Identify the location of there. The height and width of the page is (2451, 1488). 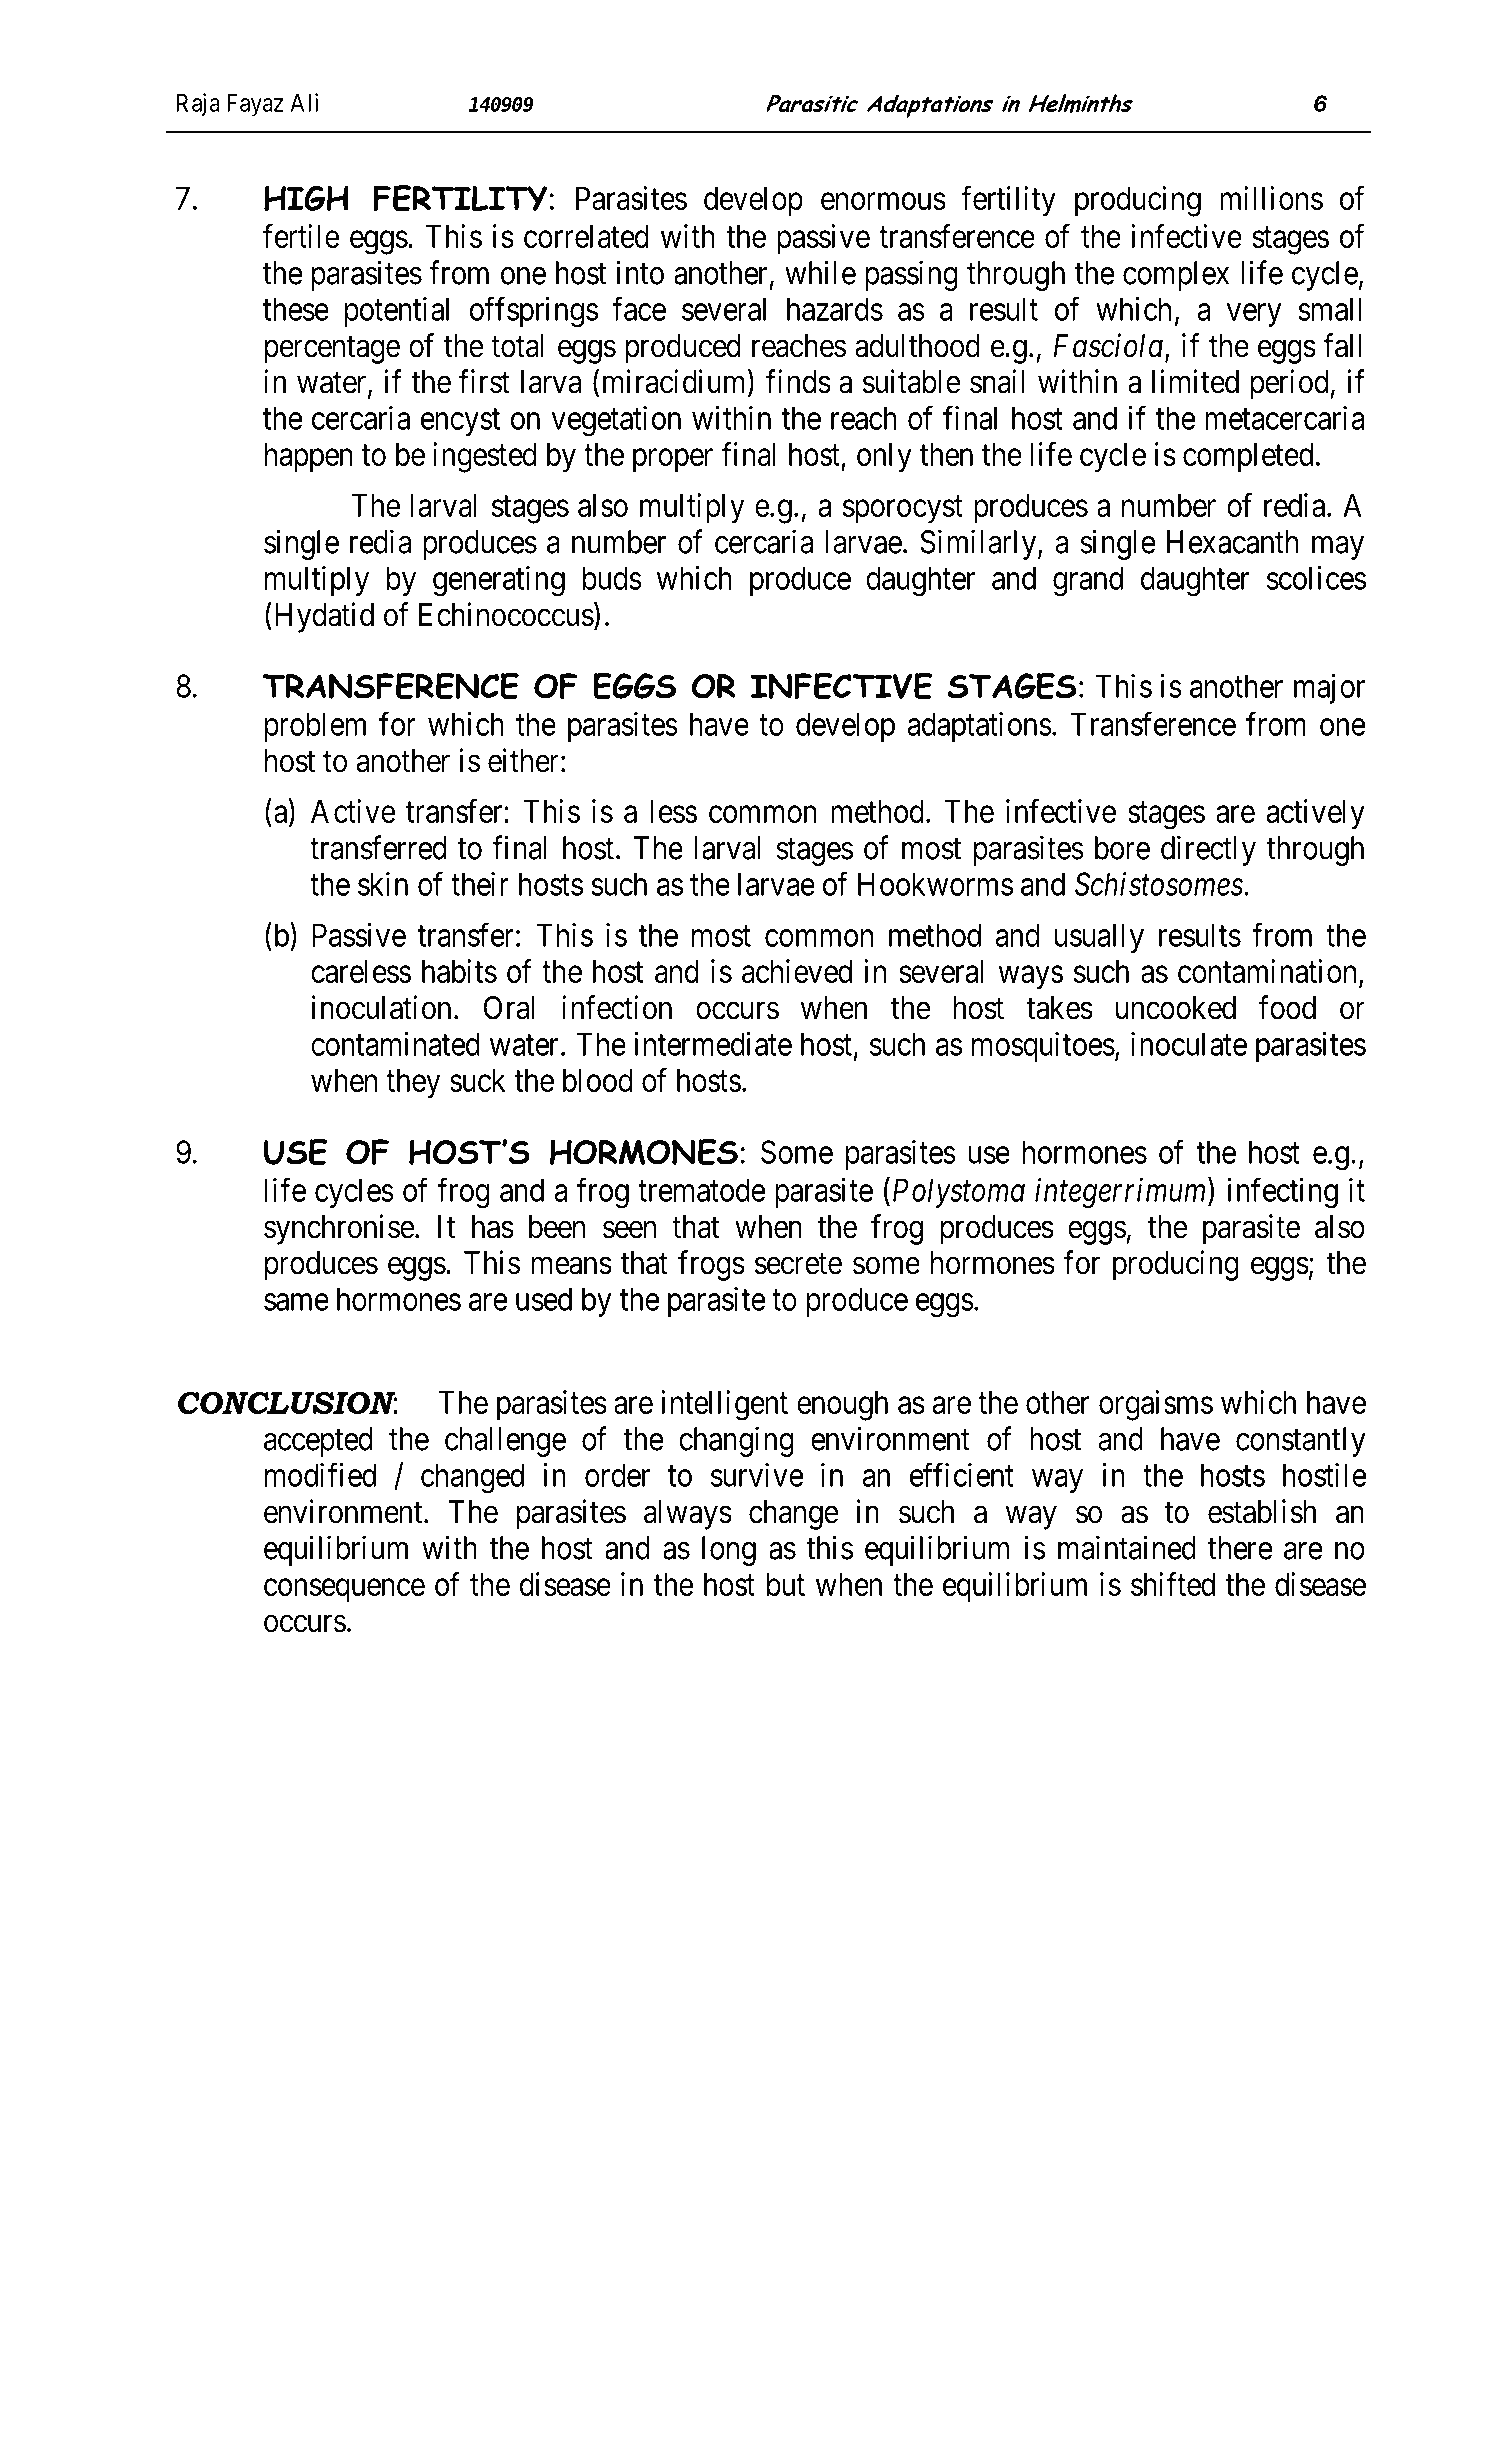
(1240, 1548).
